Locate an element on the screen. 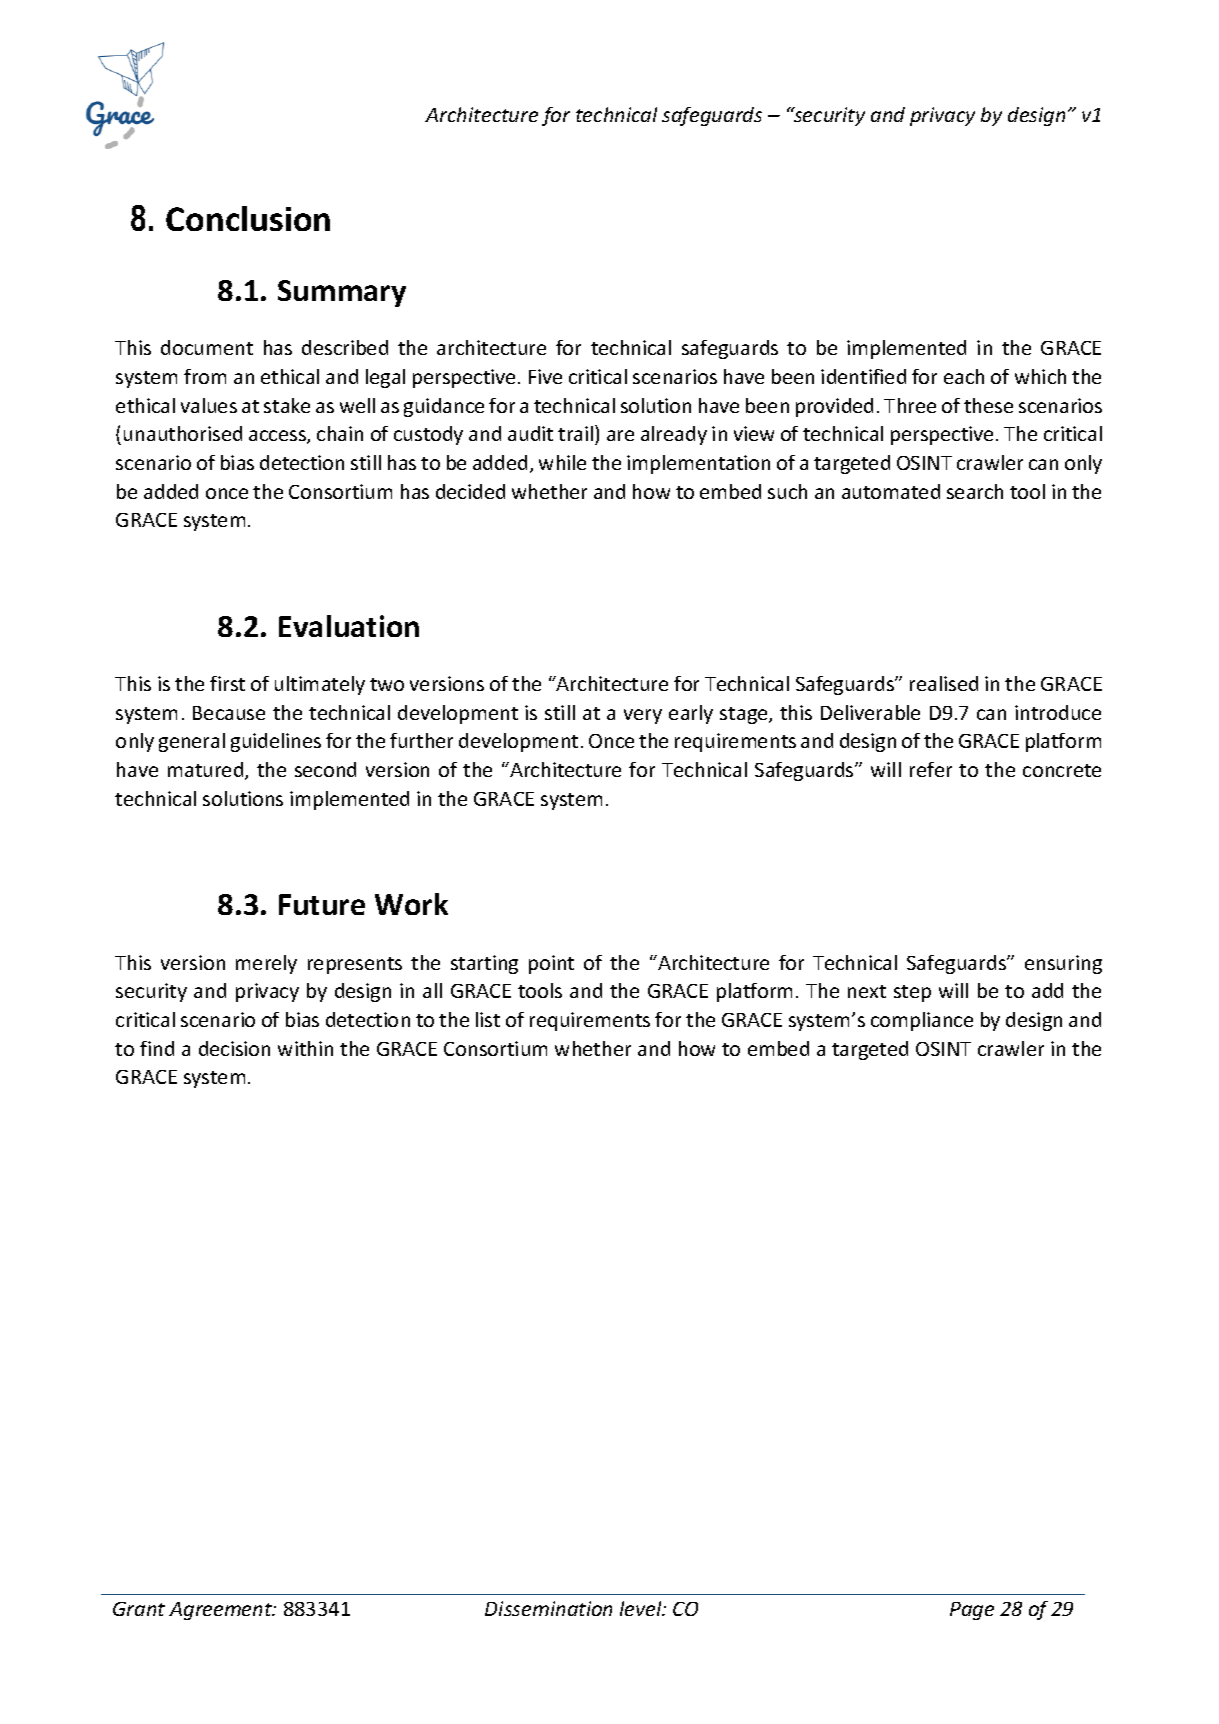  very is located at coordinates (643, 716).
